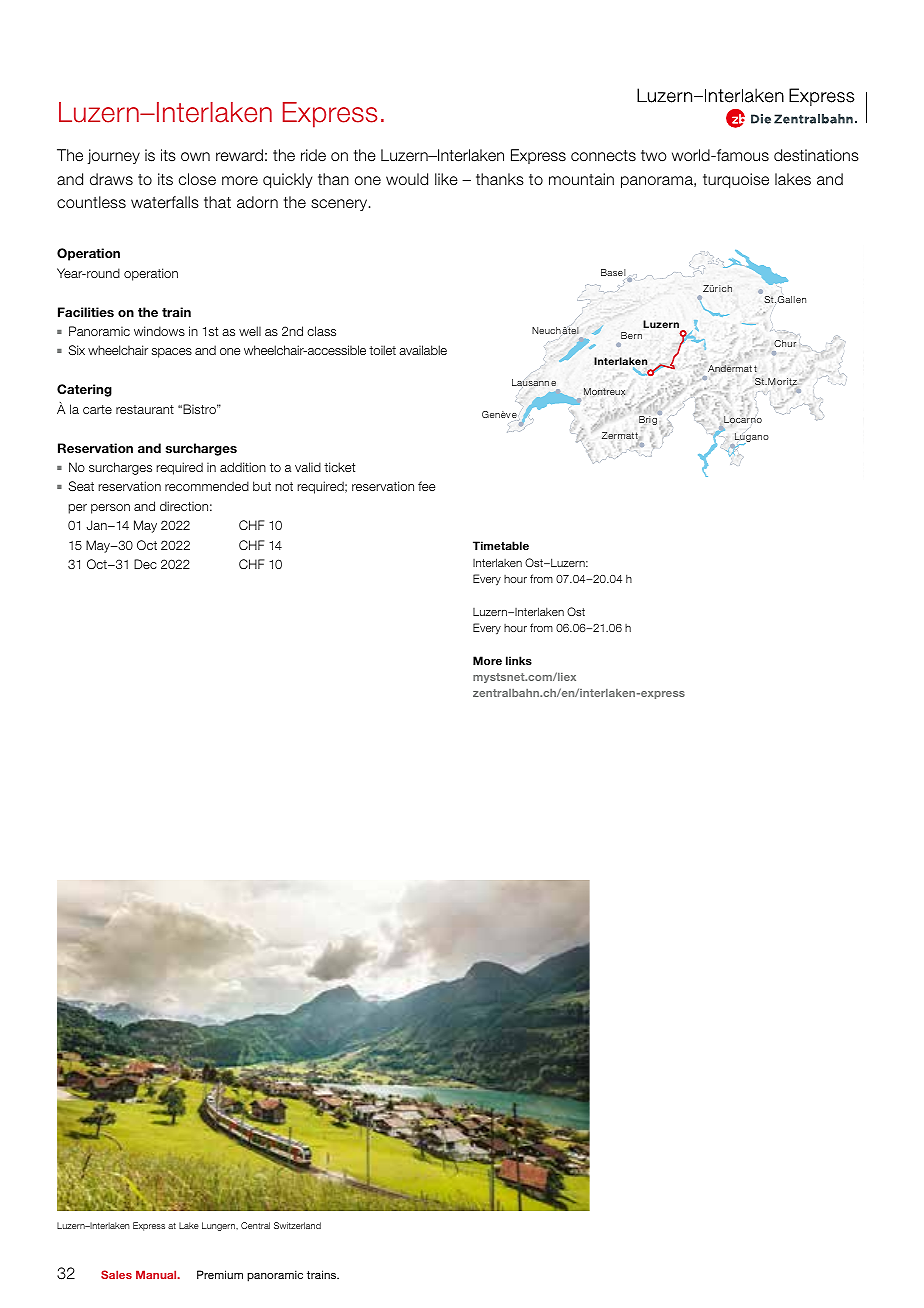  I want to click on Locarno, so click(743, 421).
